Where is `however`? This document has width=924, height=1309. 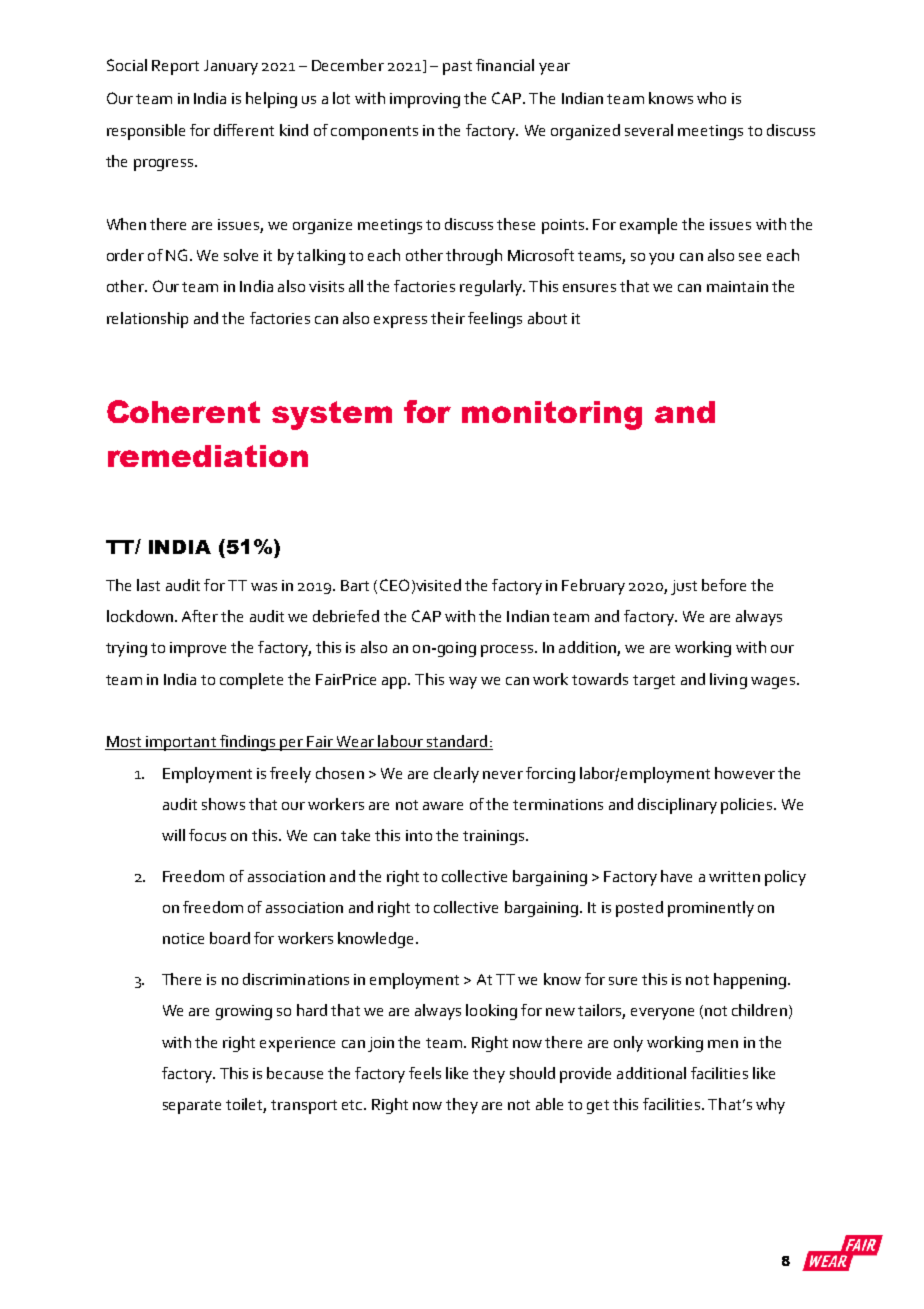
however is located at coordinates (745, 773).
